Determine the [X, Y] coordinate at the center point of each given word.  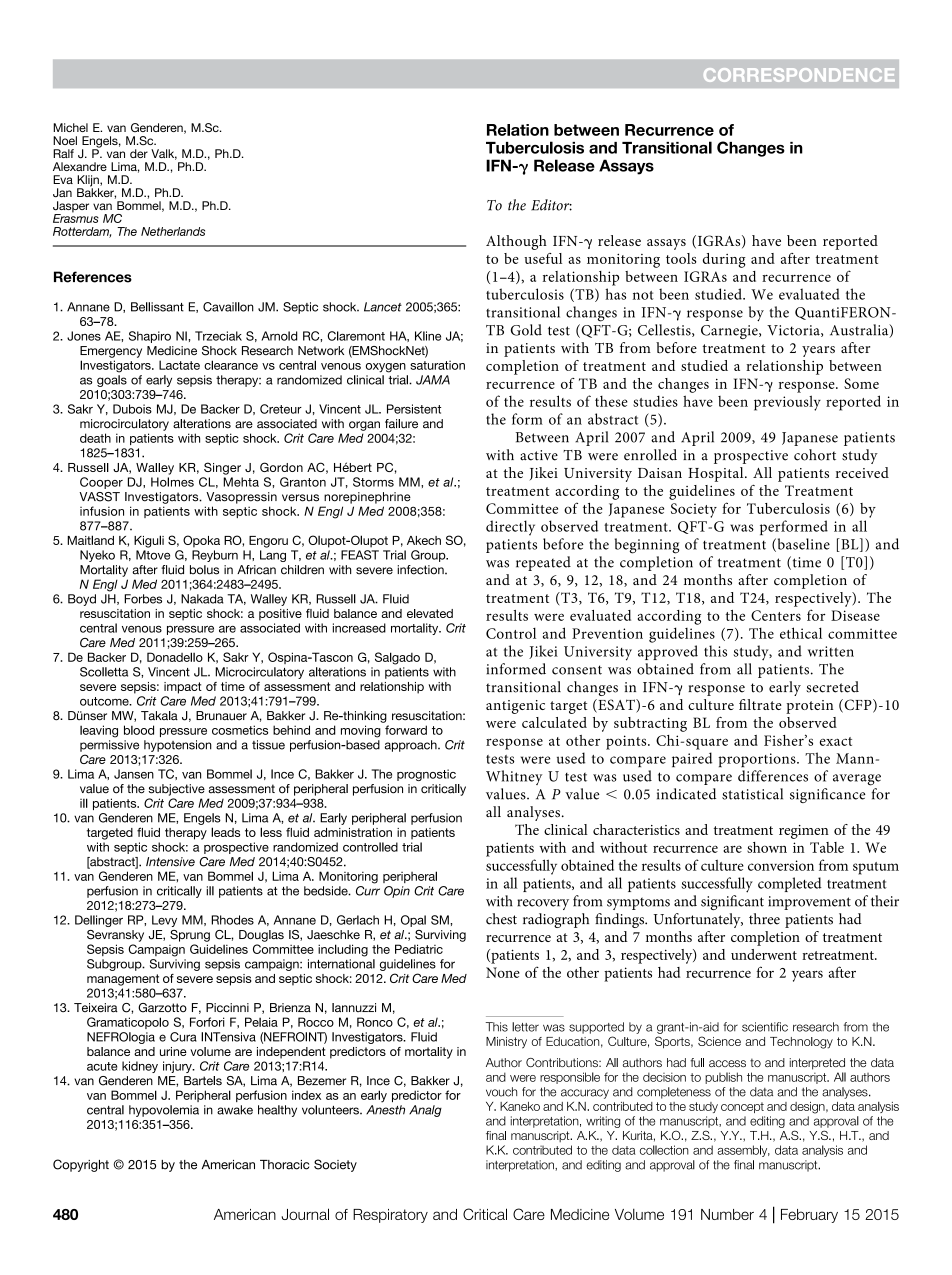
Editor [551, 205]
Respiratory [390, 1216]
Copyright [81, 1165]
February [809, 1216]
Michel [70, 127]
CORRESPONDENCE [799, 75]
